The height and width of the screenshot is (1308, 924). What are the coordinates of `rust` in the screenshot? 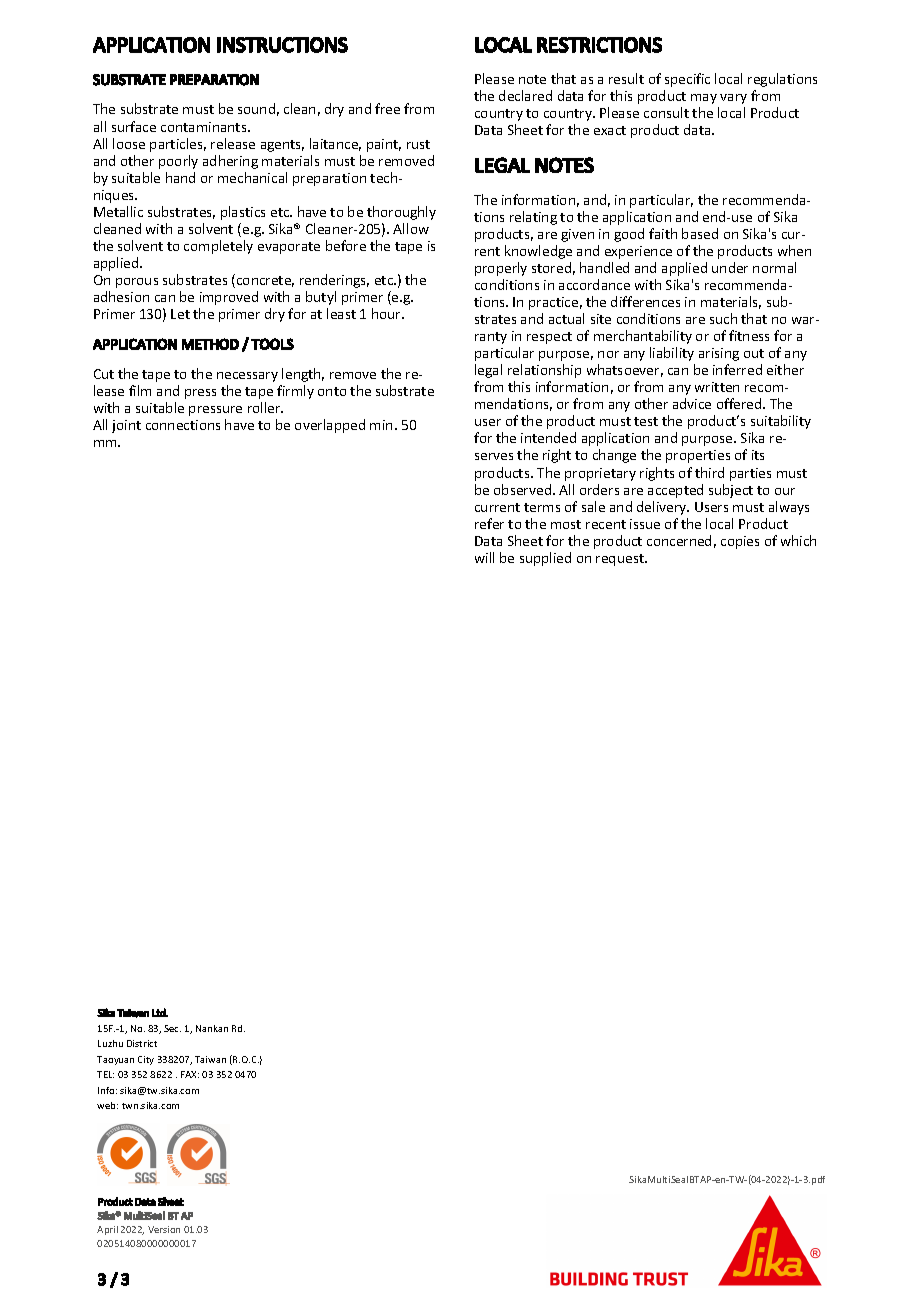 It's located at (418, 144).
